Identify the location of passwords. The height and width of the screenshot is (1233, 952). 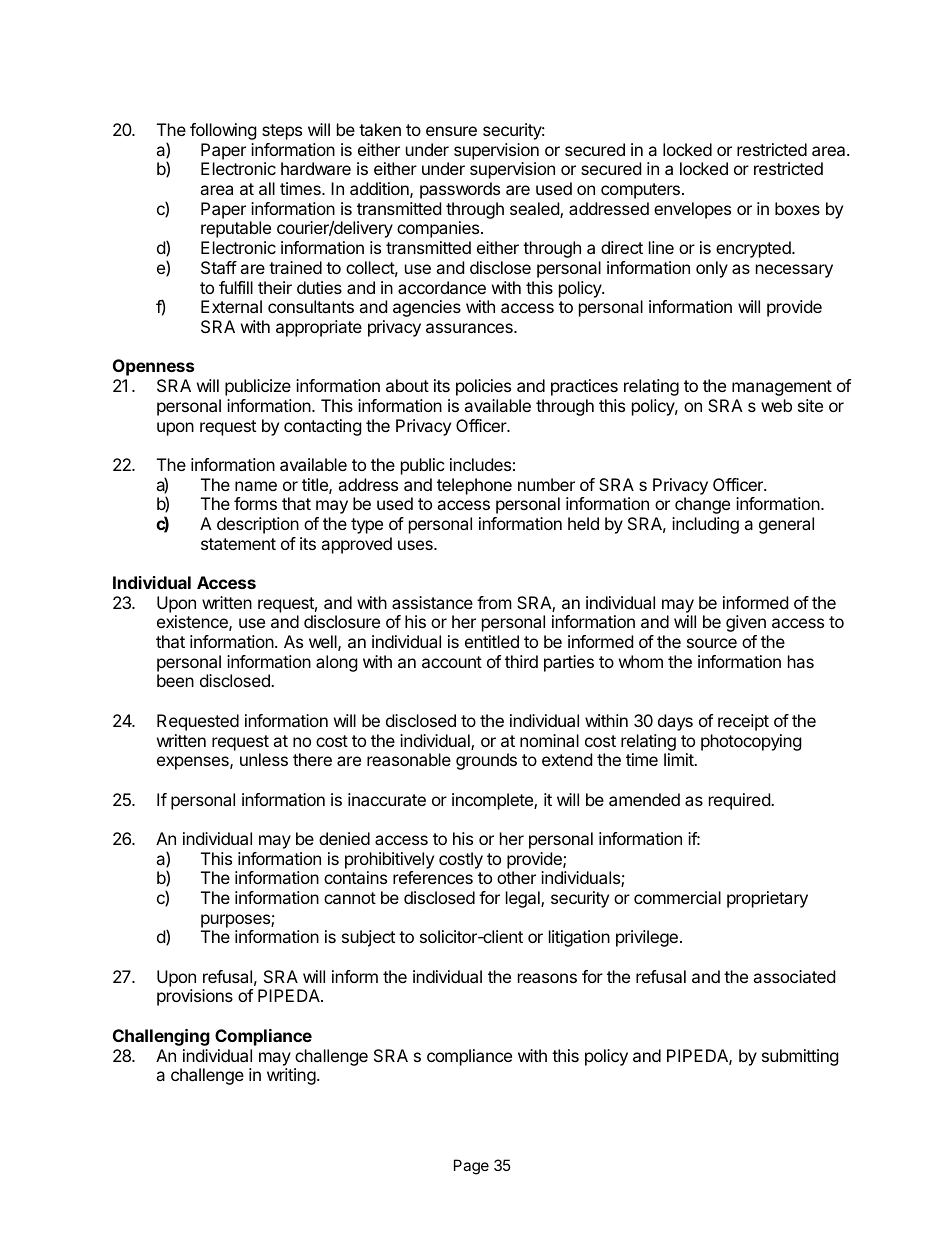
(460, 190).
